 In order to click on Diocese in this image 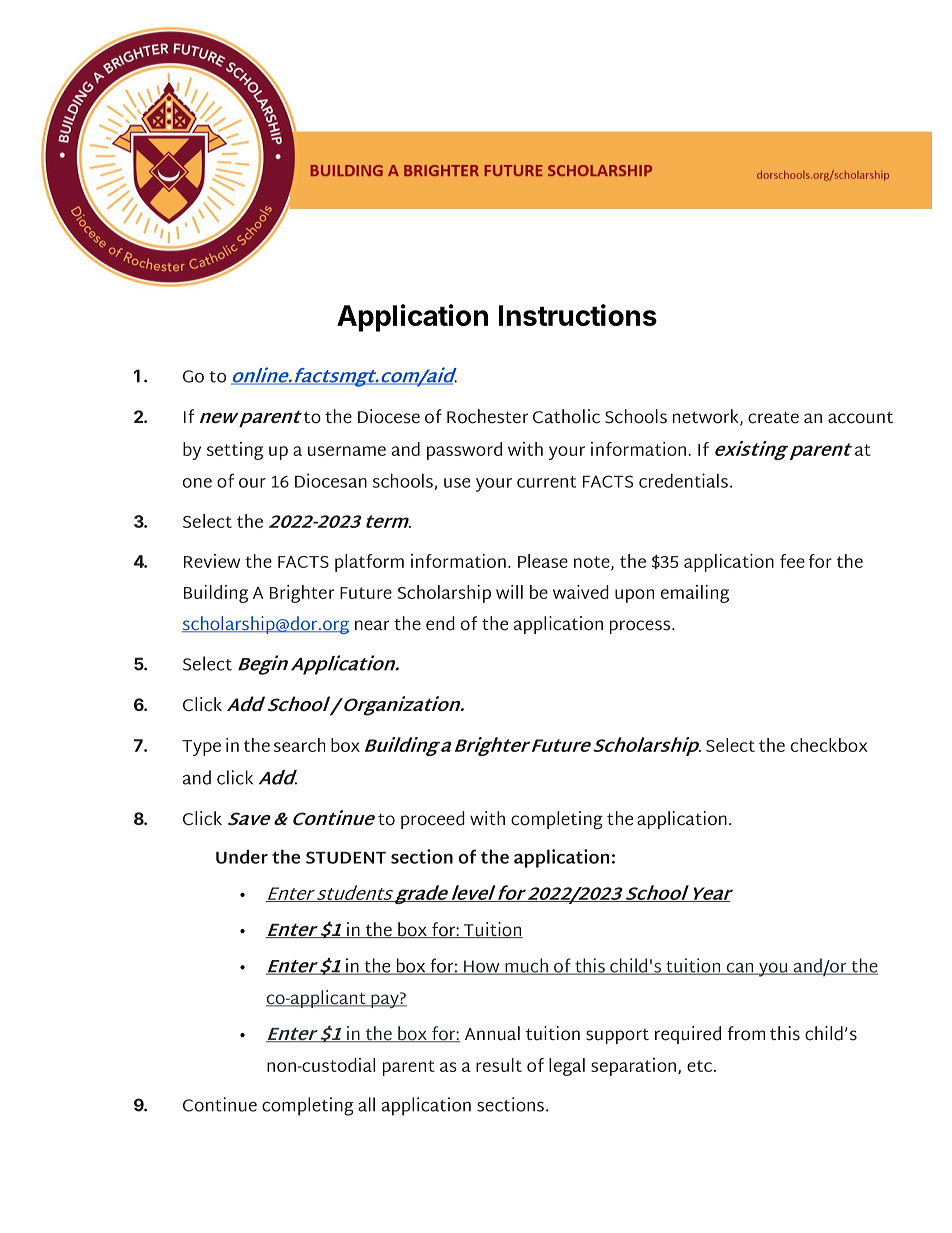, I will do `click(389, 416)`.
